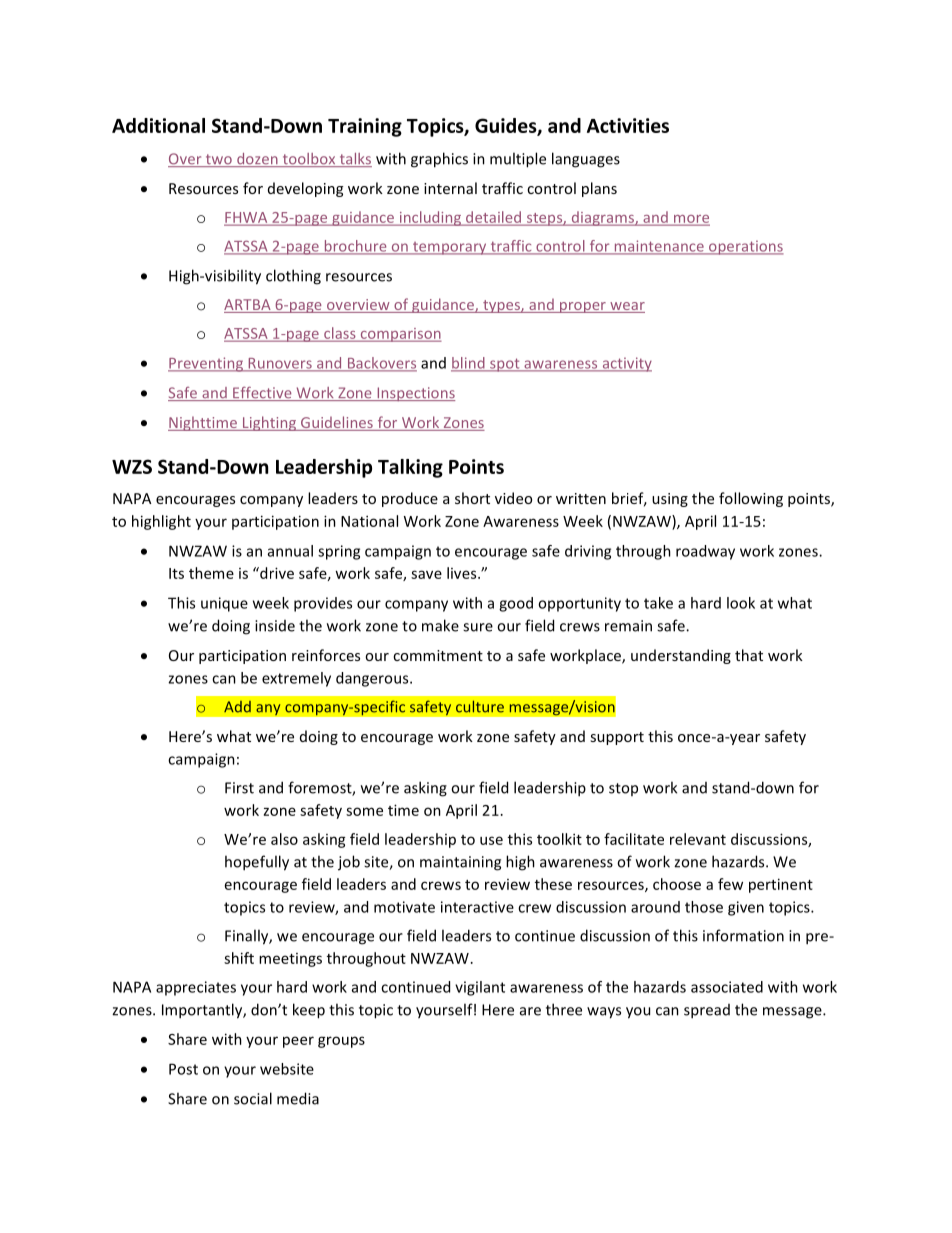  Describe the element at coordinates (480, 988) in the page. I see `vigilant` at that location.
